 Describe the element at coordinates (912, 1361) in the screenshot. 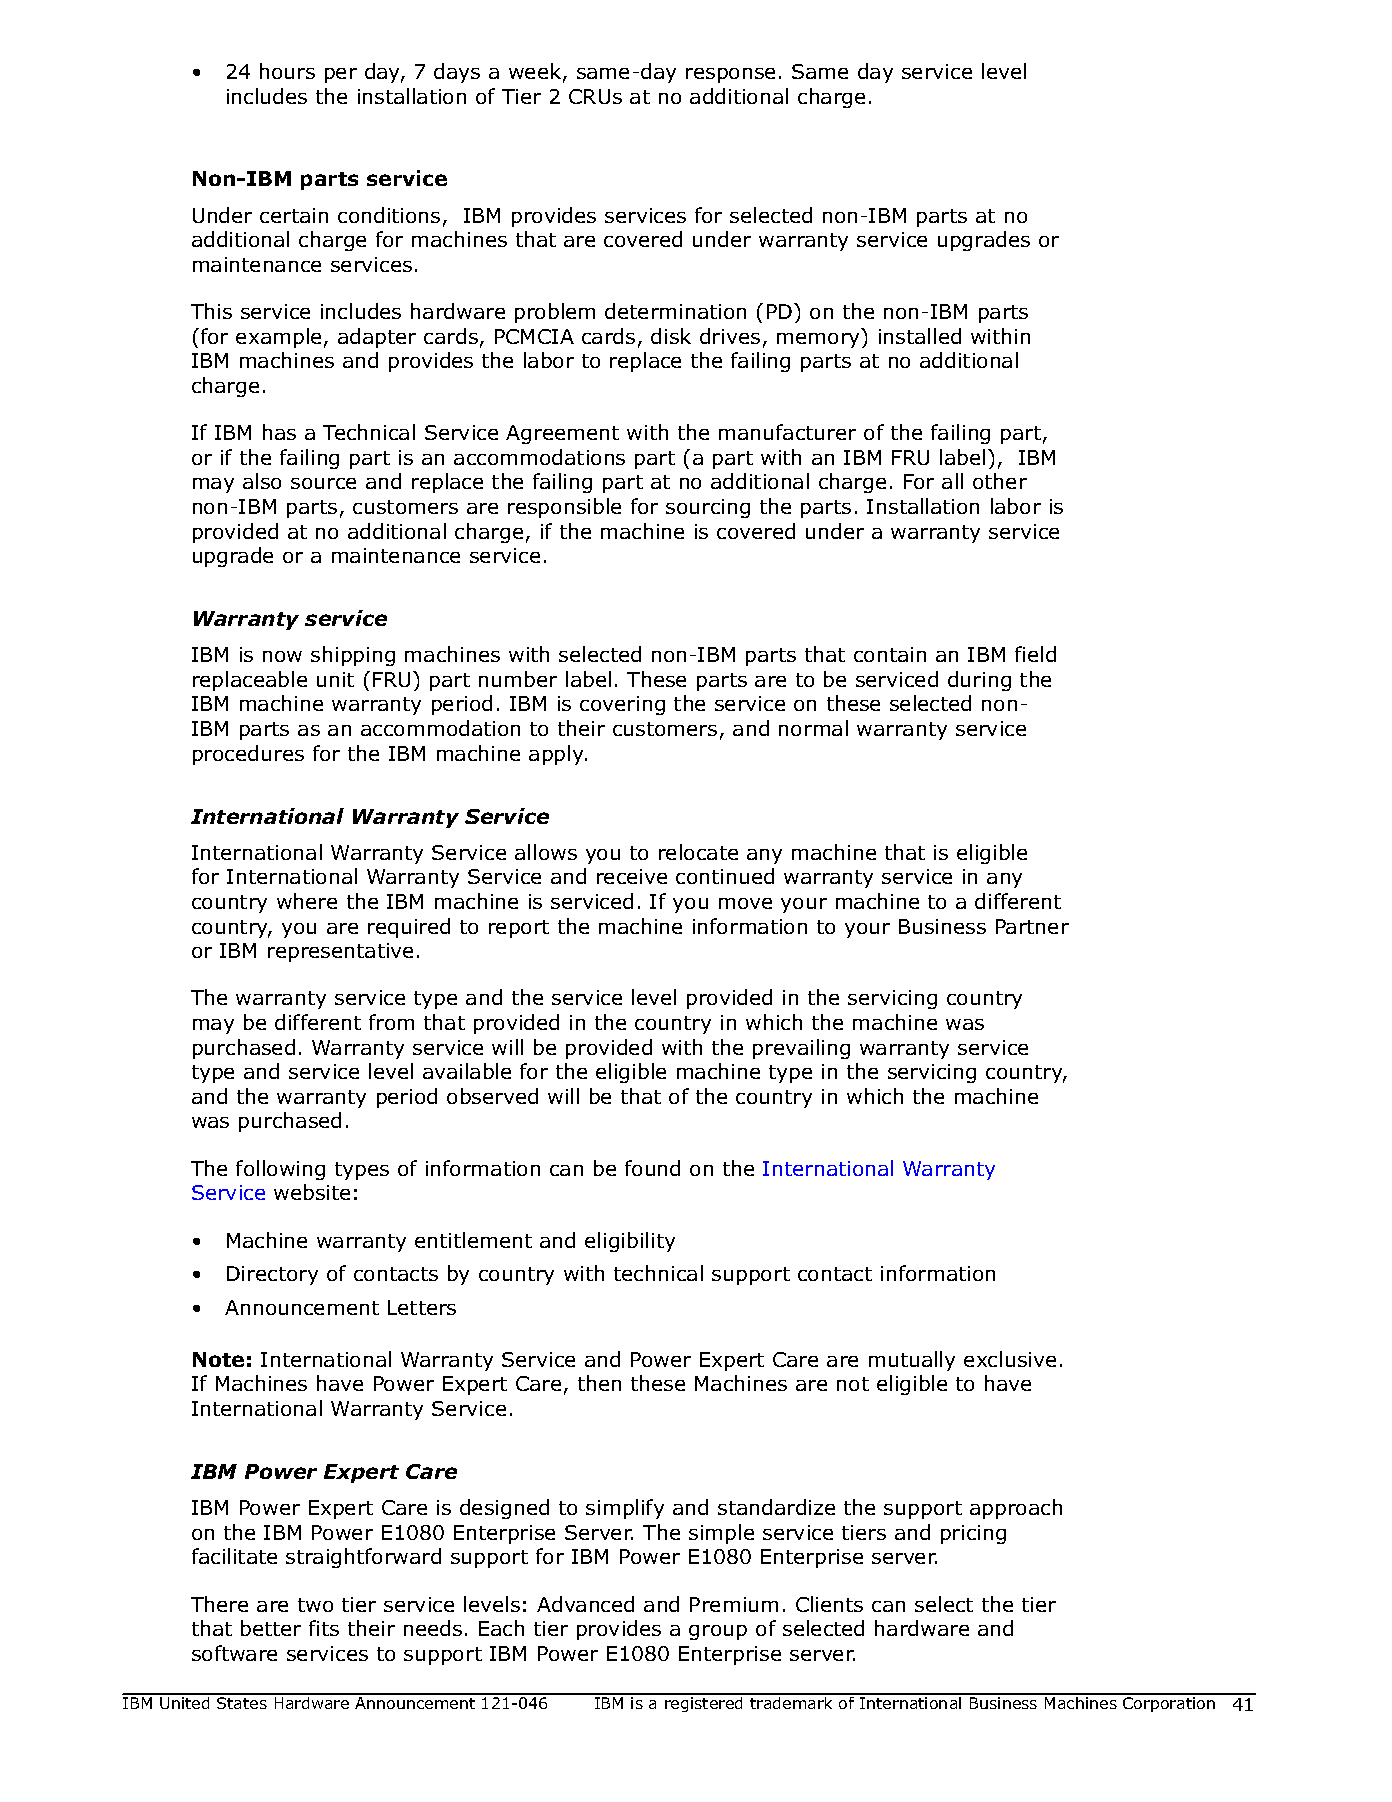

I see `mutually` at that location.
